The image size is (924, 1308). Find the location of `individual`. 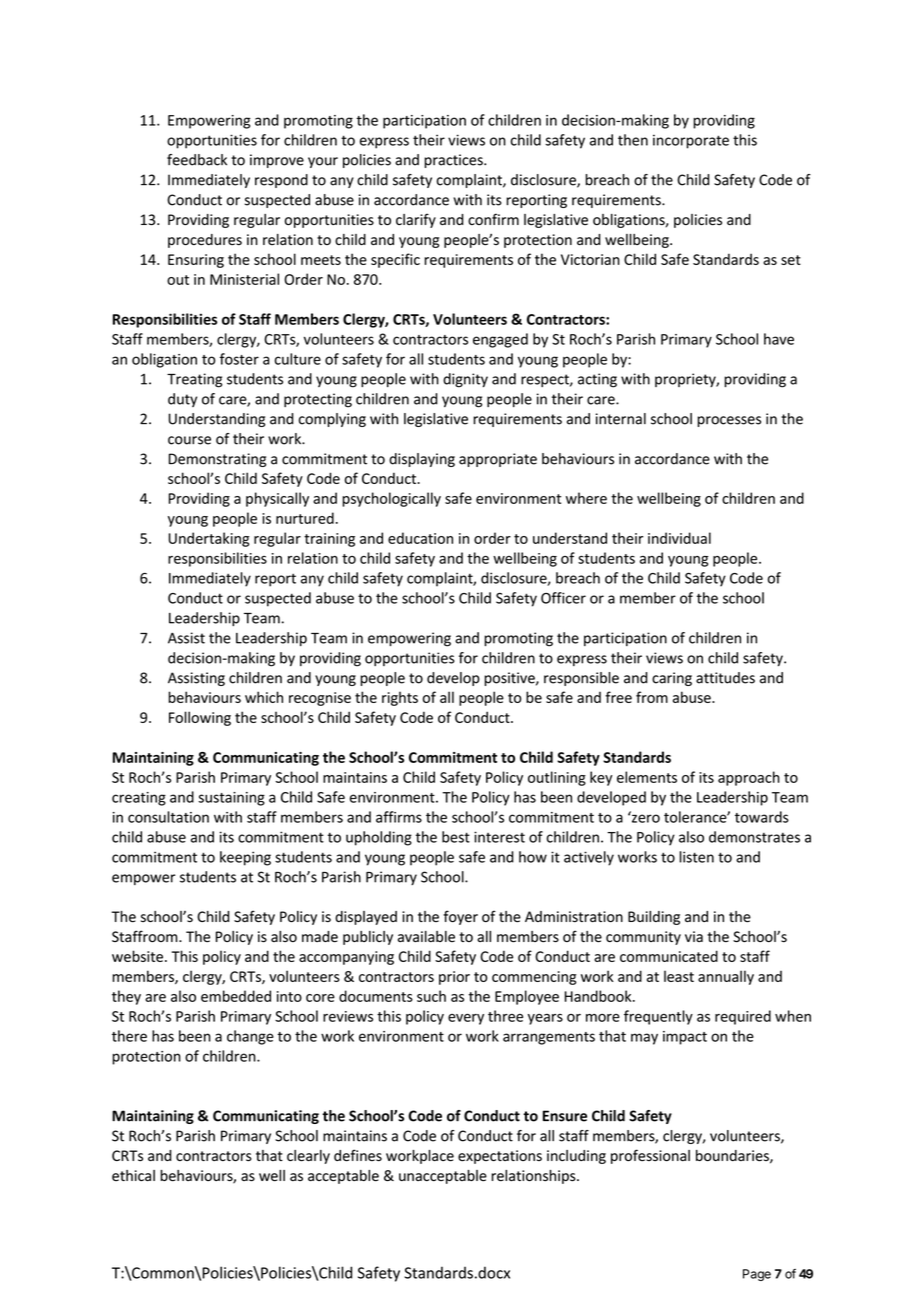

individual is located at coordinates (679, 538).
